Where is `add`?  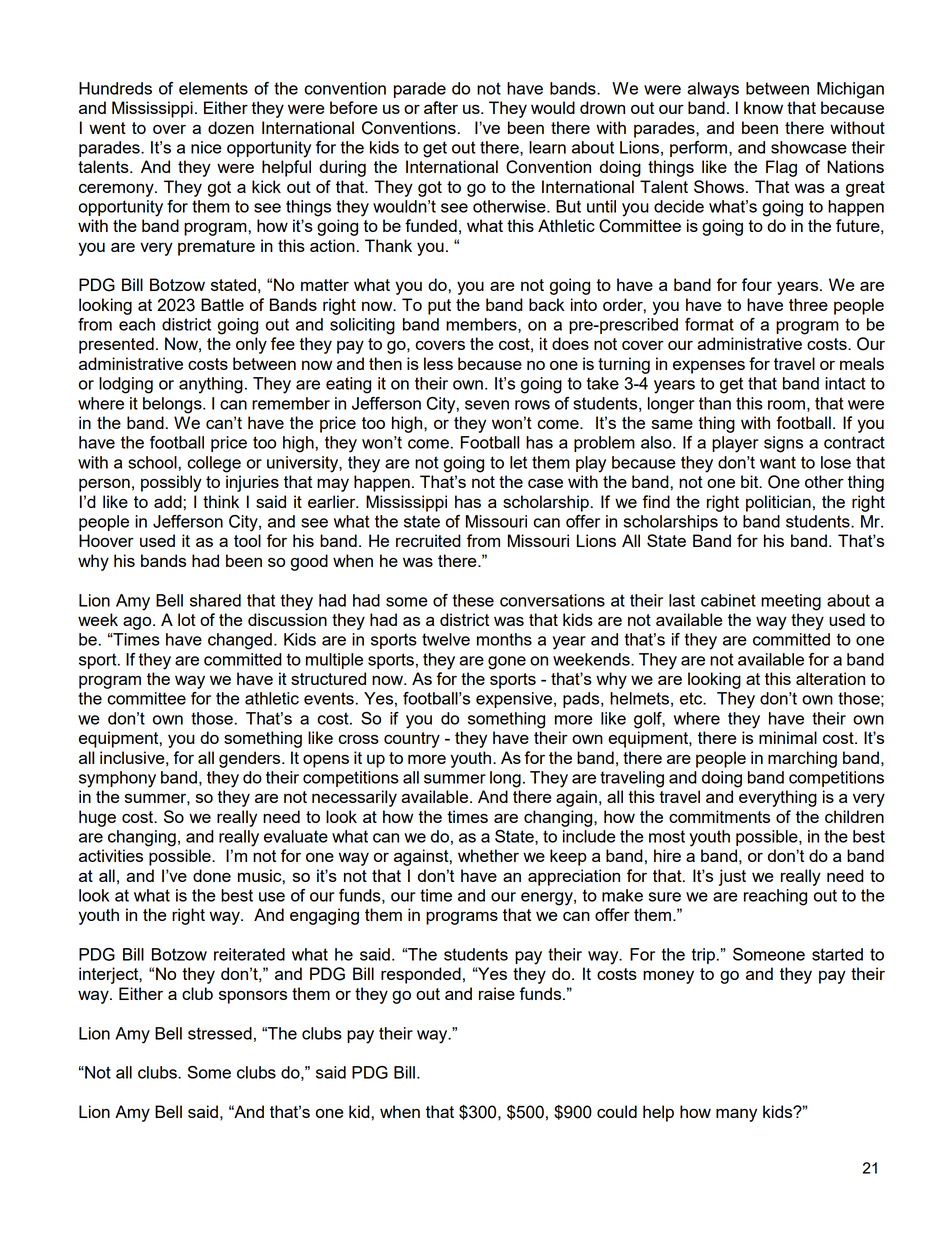
add is located at coordinates (169, 501).
